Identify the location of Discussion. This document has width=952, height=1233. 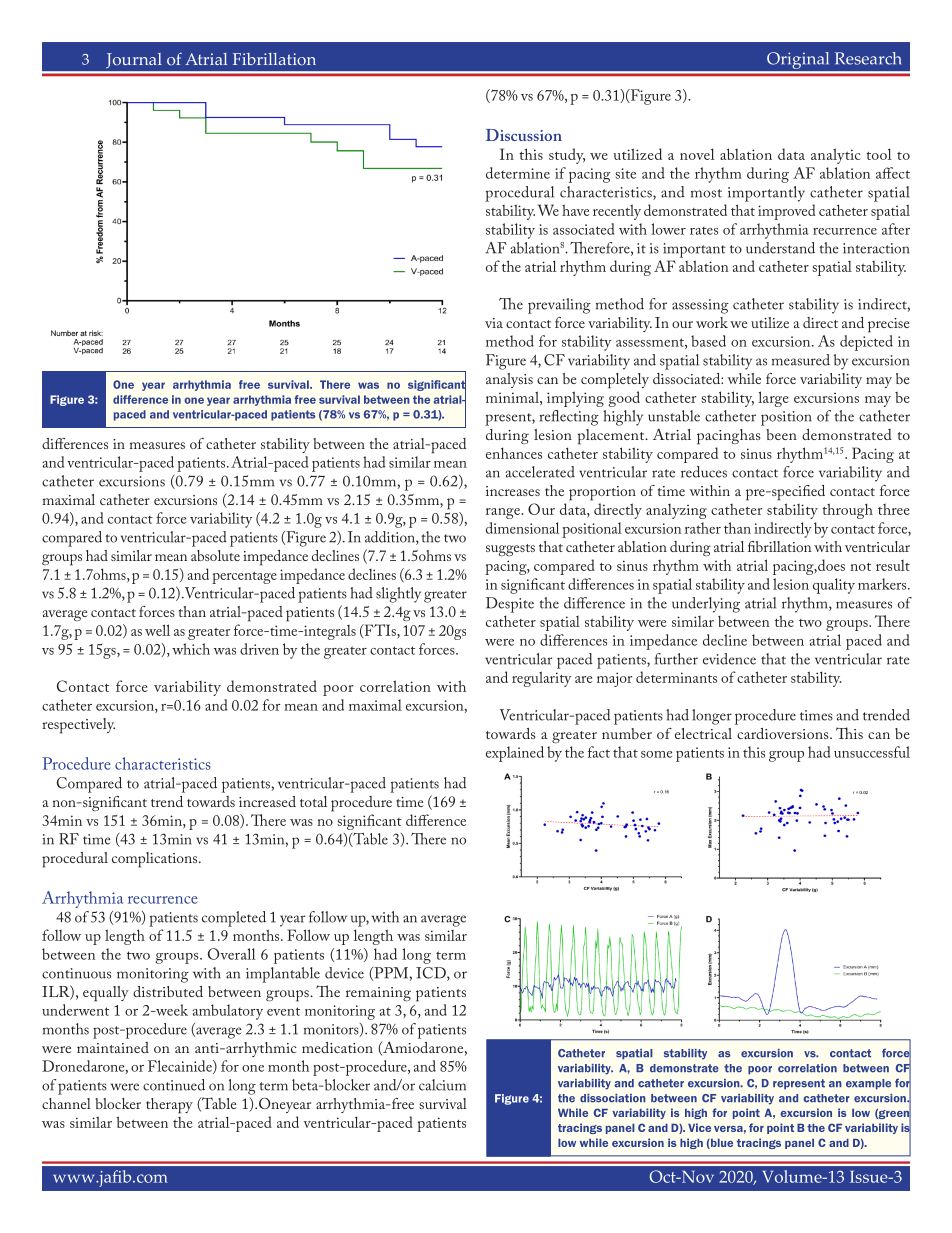
(524, 135).
